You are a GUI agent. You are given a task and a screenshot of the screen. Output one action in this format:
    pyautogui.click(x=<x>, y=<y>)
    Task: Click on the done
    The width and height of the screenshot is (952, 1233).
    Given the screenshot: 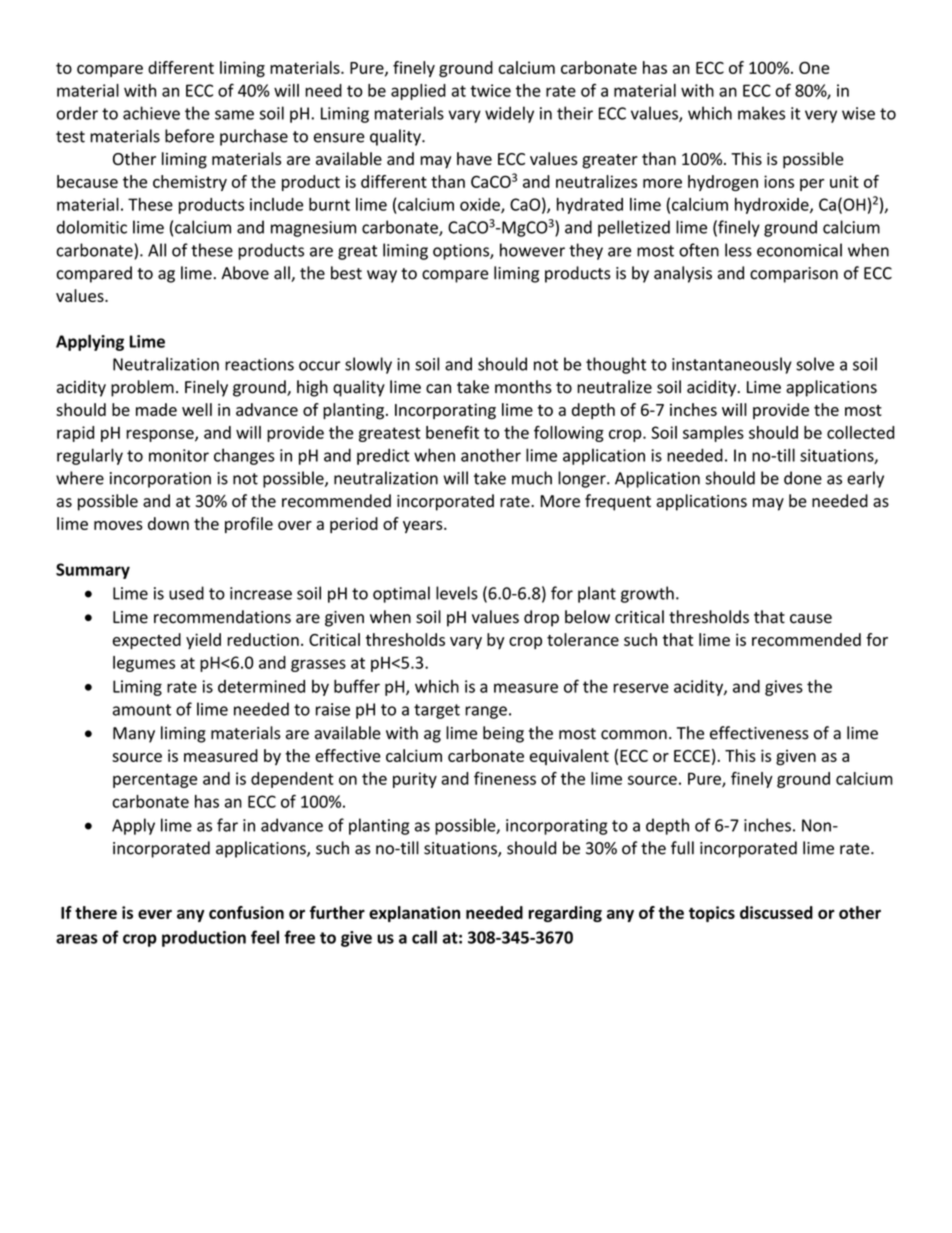 What is the action you would take?
    pyautogui.click(x=803, y=478)
